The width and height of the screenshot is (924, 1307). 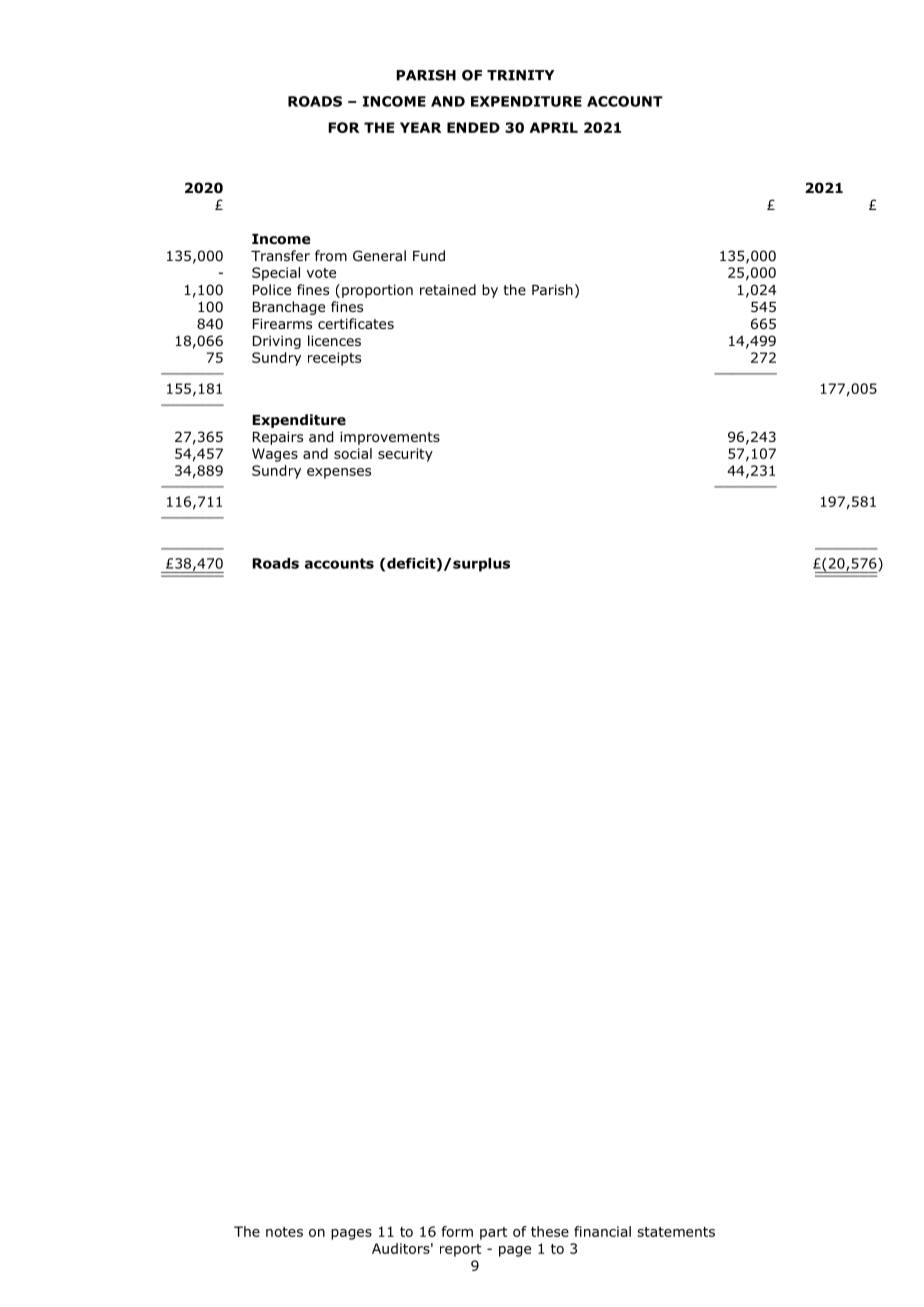 What do you see at coordinates (405, 455) in the screenshot?
I see `security` at bounding box center [405, 455].
